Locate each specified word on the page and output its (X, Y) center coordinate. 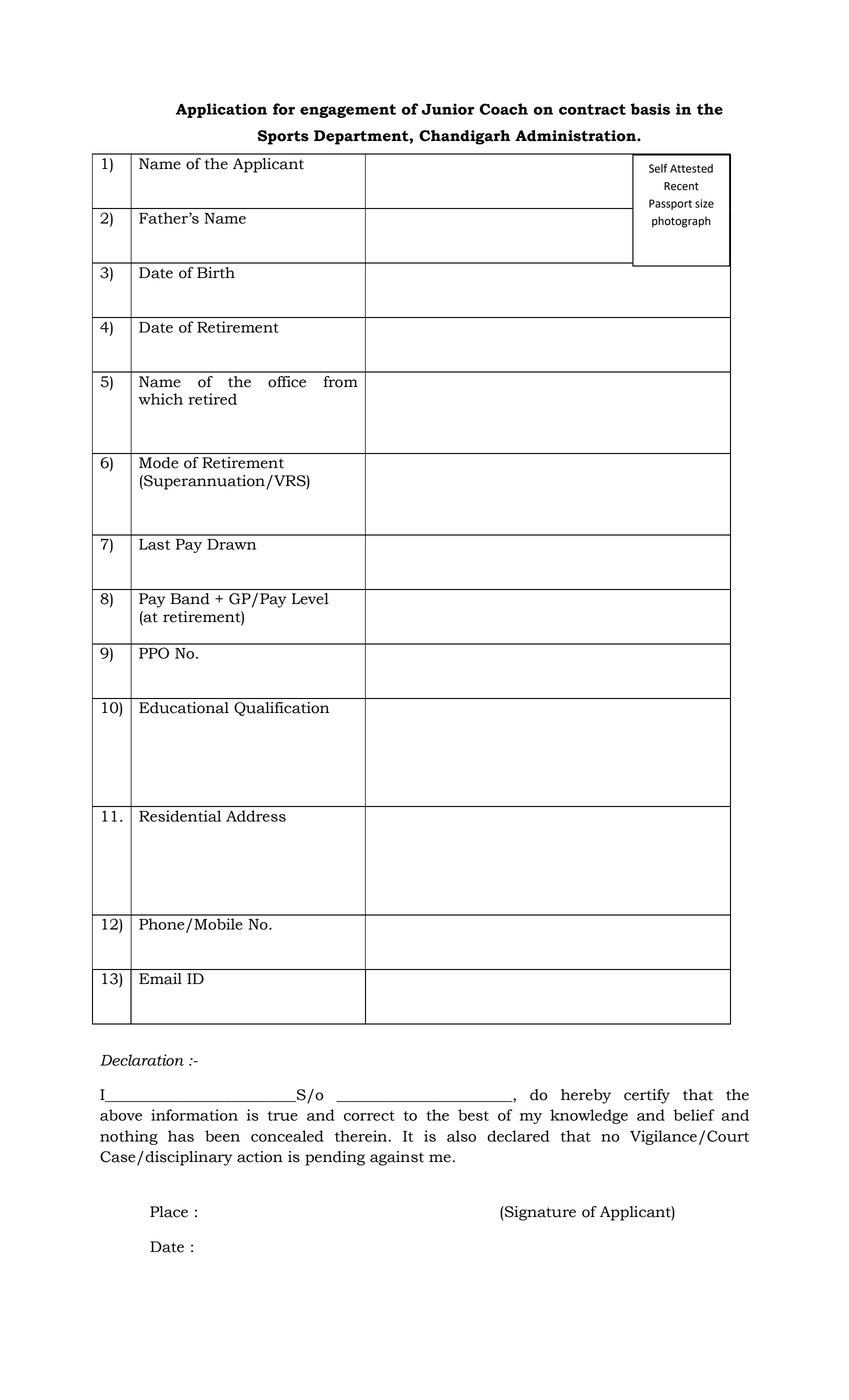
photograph (681, 222)
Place (169, 1212)
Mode (158, 463)
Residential (180, 816)
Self (658, 168)
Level (310, 599)
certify (647, 1096)
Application (221, 110)
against (397, 1158)
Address (256, 816)
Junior (448, 109)
